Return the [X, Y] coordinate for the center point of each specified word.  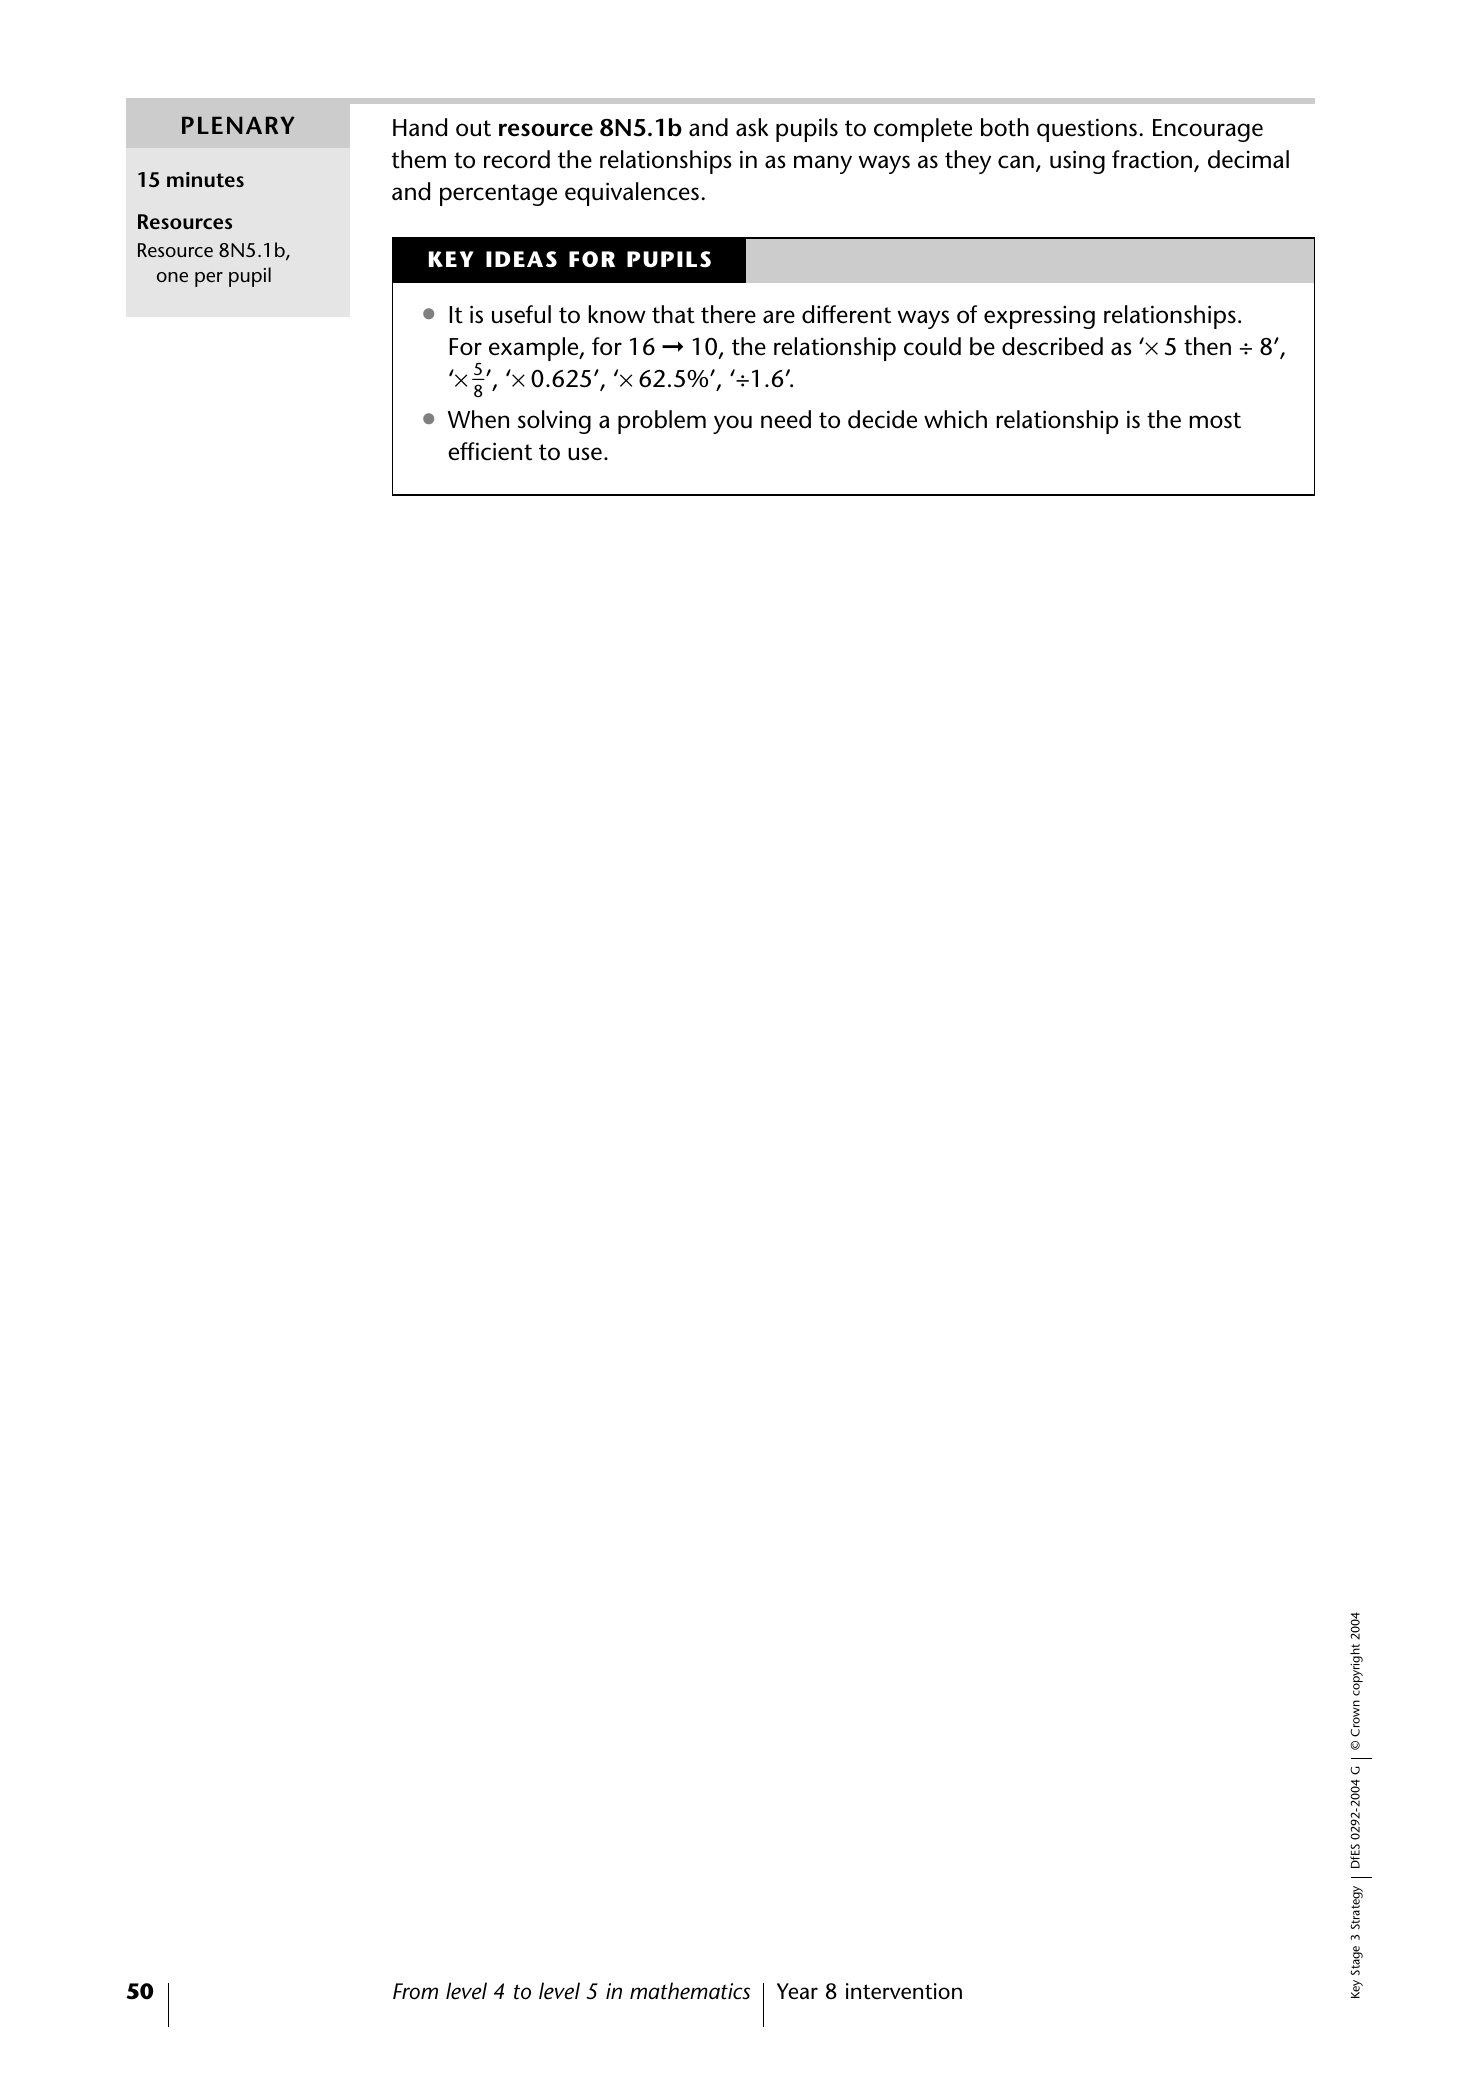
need [786, 419]
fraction [1153, 160]
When [478, 419]
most [1215, 420]
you [732, 424]
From [415, 1991]
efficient [490, 451]
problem [662, 422]
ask [752, 127]
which [955, 419]
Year [797, 1991]
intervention [904, 1991]
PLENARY [238, 125]
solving [554, 422]
